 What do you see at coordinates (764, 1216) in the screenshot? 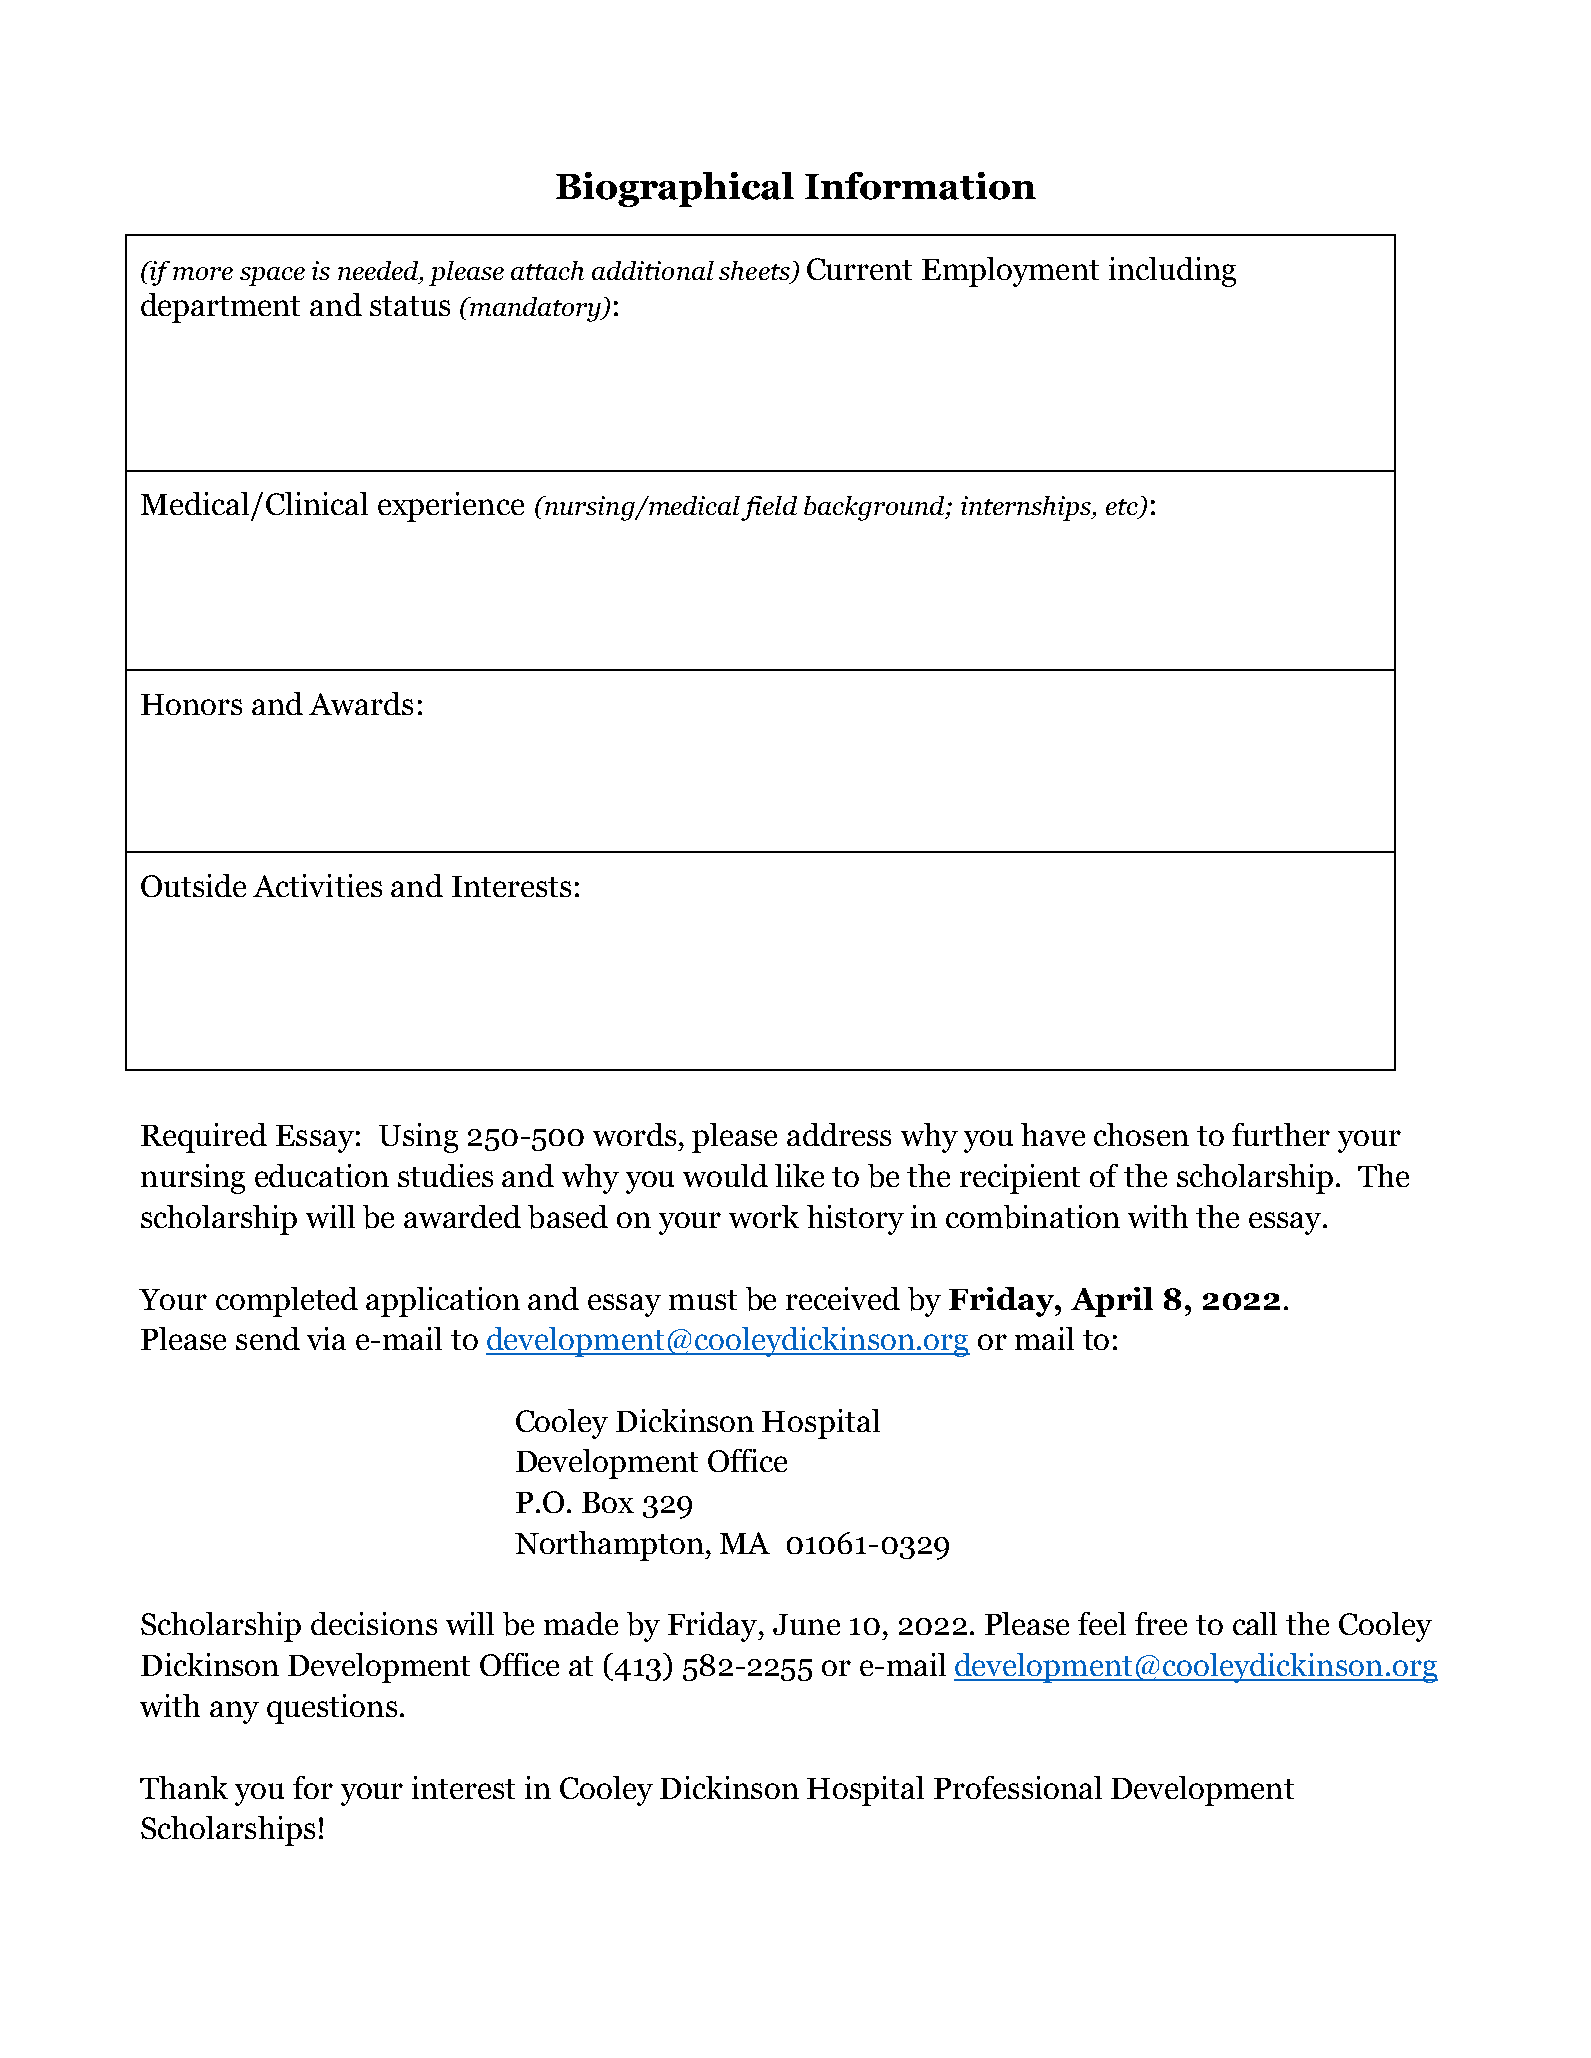
I see `work` at bounding box center [764, 1216].
